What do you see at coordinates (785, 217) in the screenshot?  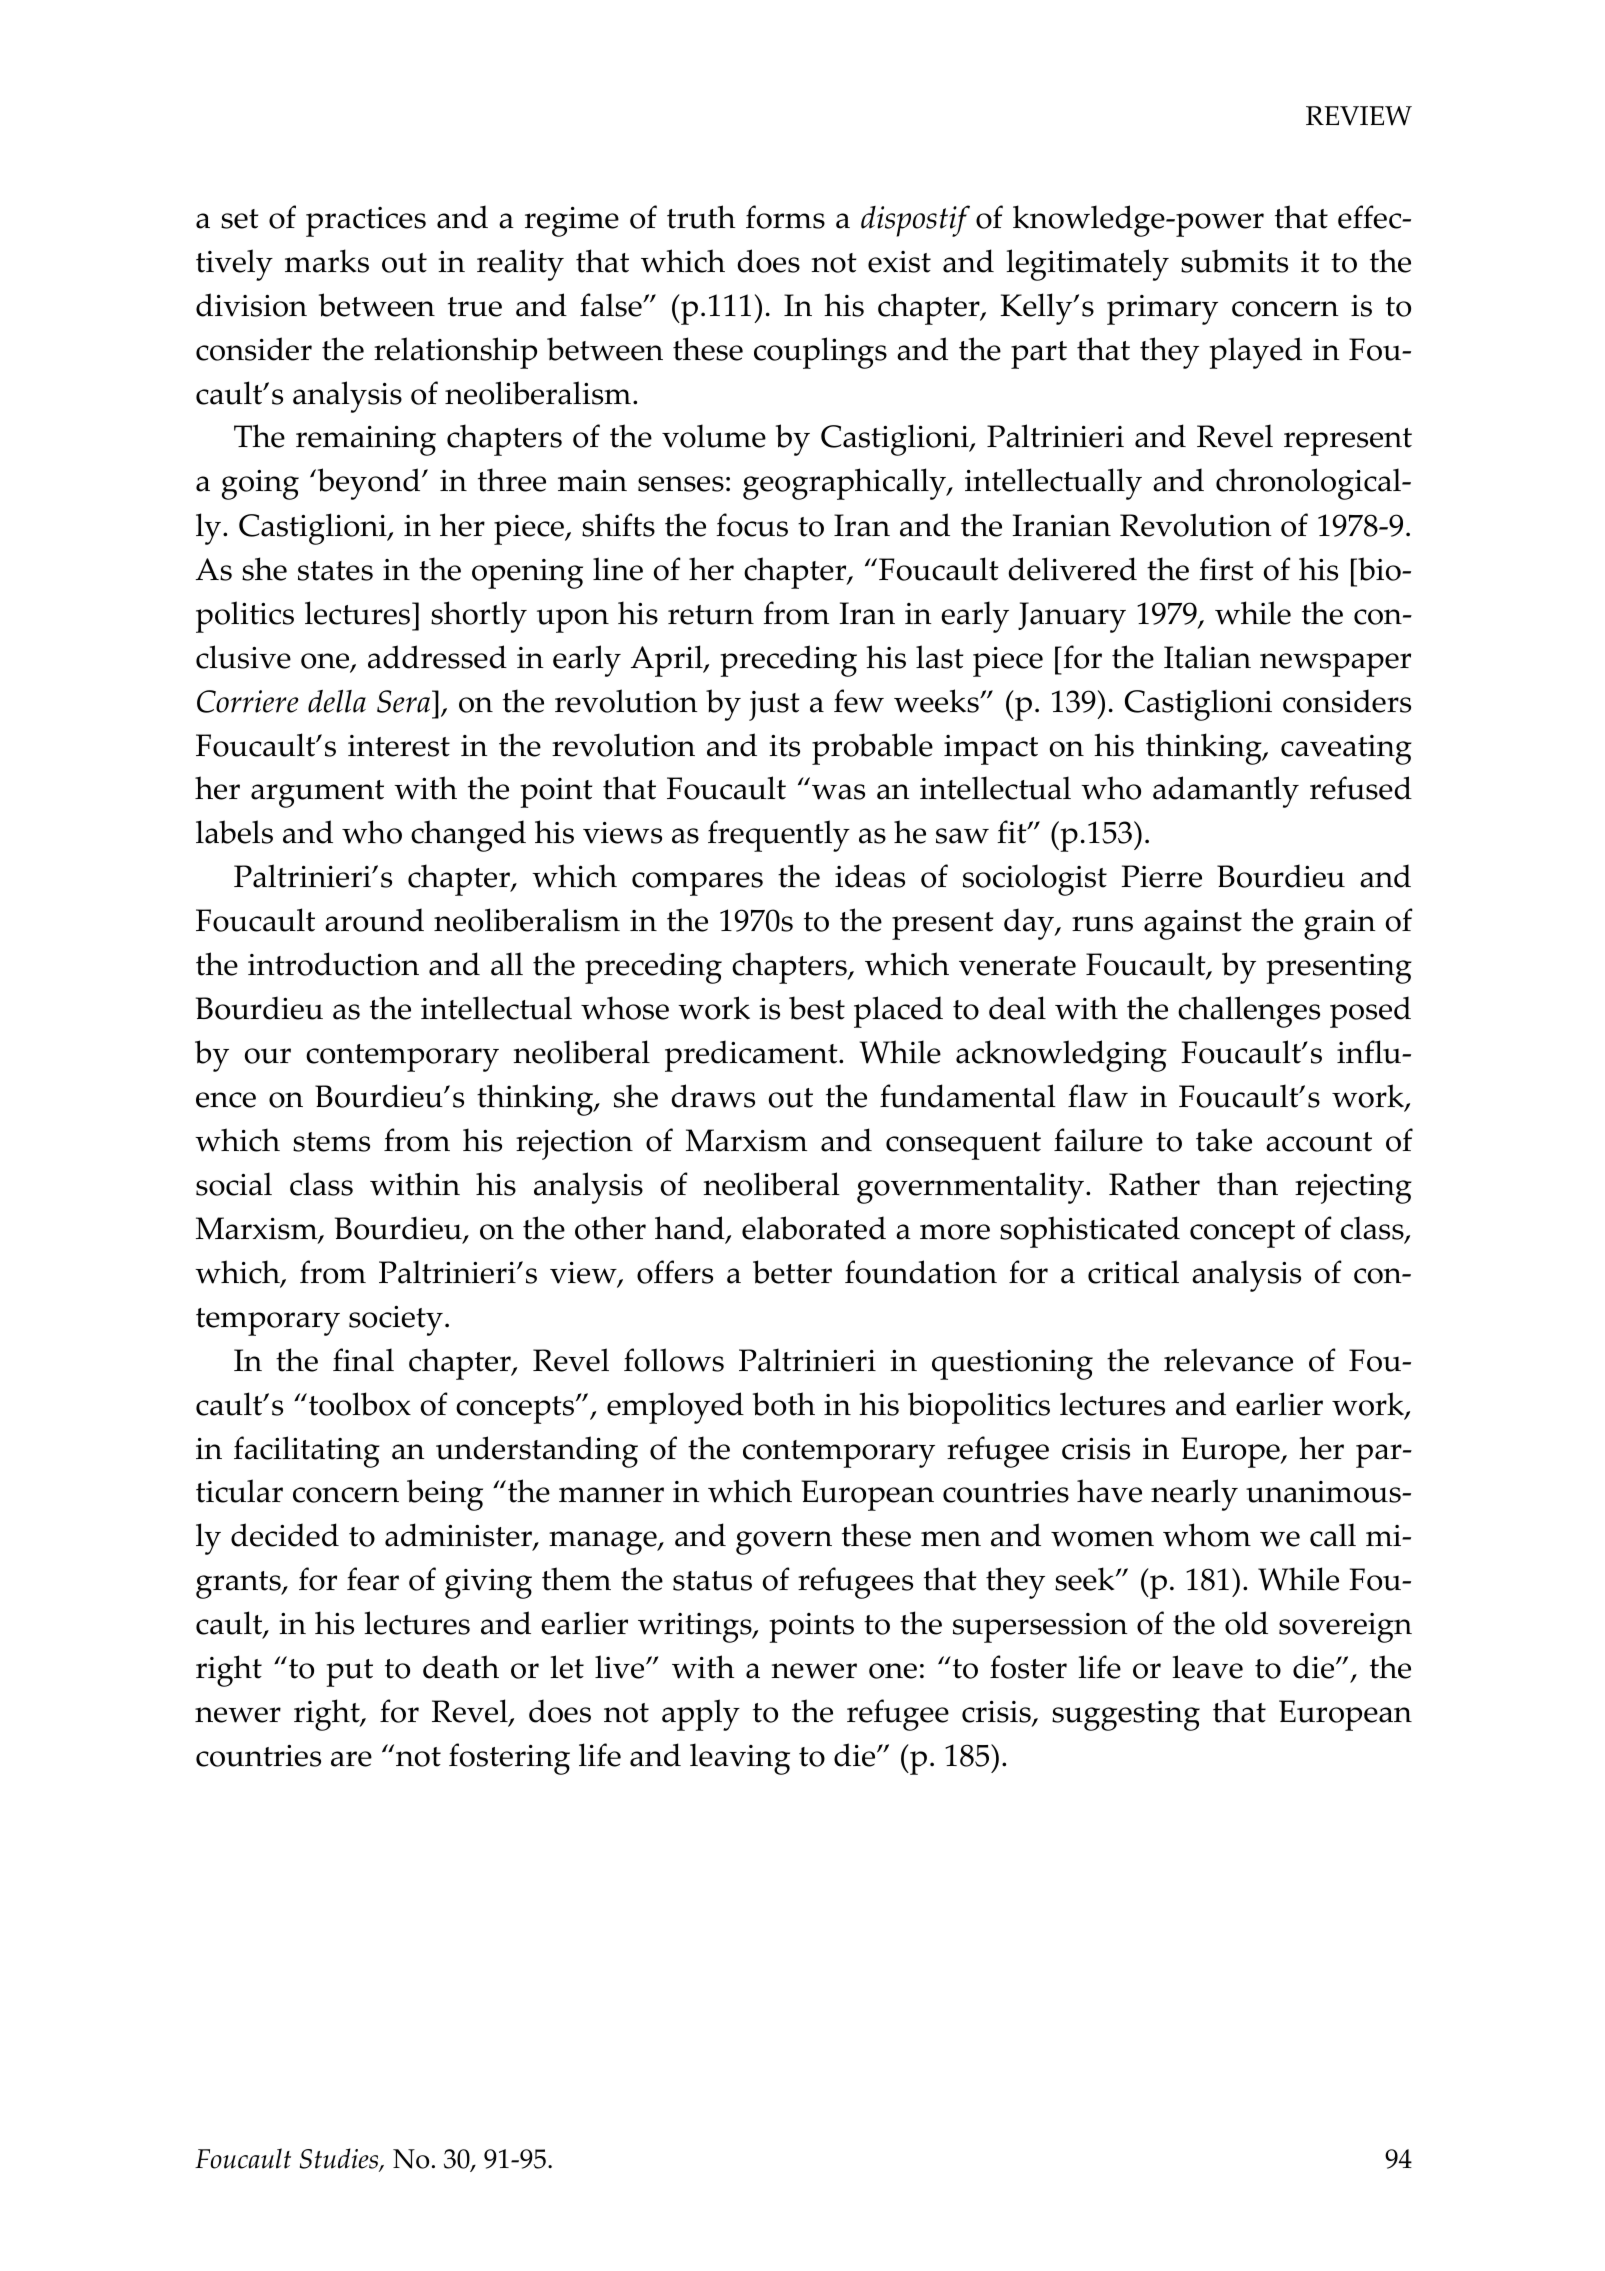 I see `forms` at bounding box center [785, 217].
